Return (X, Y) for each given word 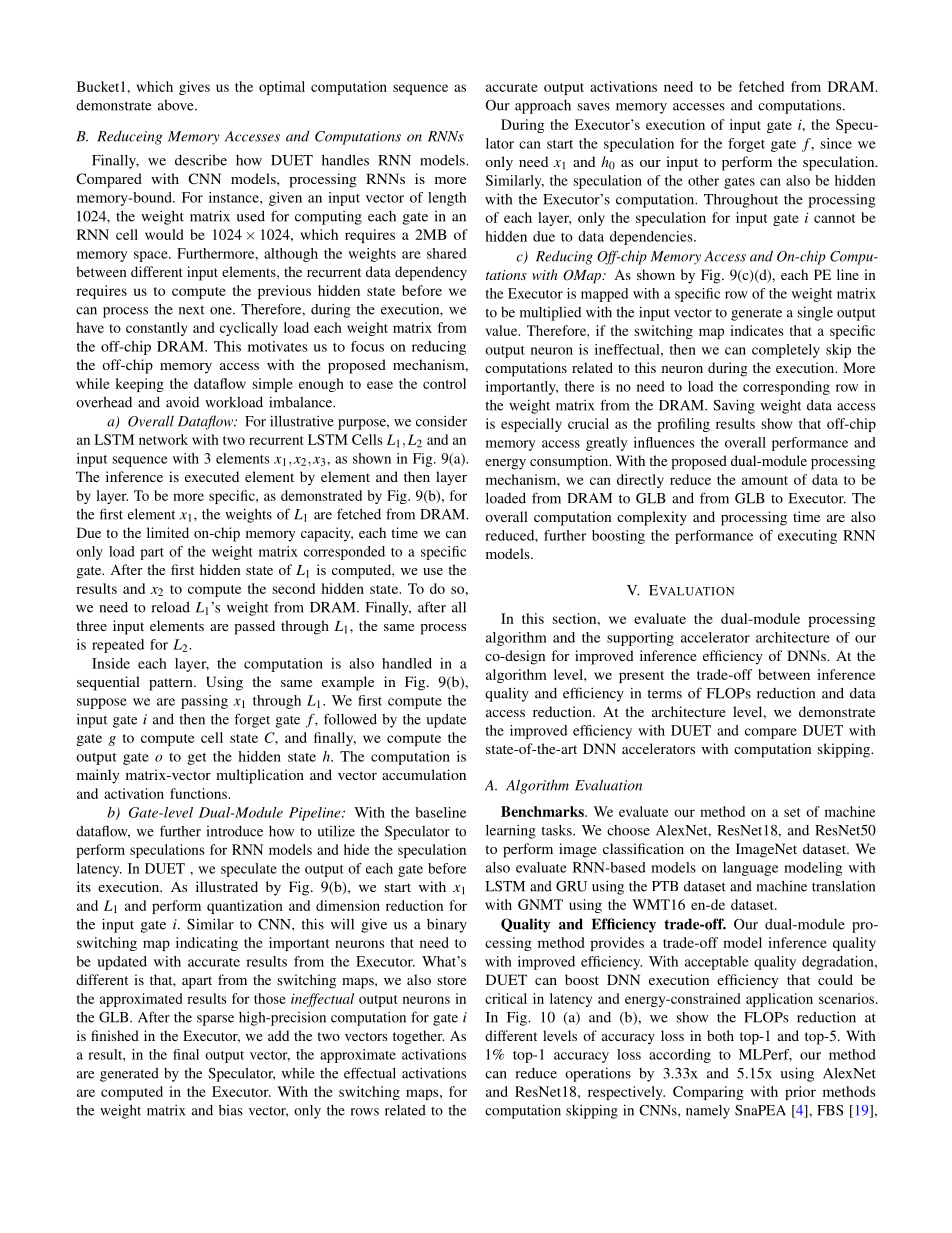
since (836, 143)
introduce (235, 831)
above (177, 105)
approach (543, 107)
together (418, 1037)
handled (407, 663)
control (444, 383)
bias (231, 1110)
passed (254, 627)
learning (511, 831)
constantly (156, 329)
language (750, 869)
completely (786, 351)
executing (807, 537)
